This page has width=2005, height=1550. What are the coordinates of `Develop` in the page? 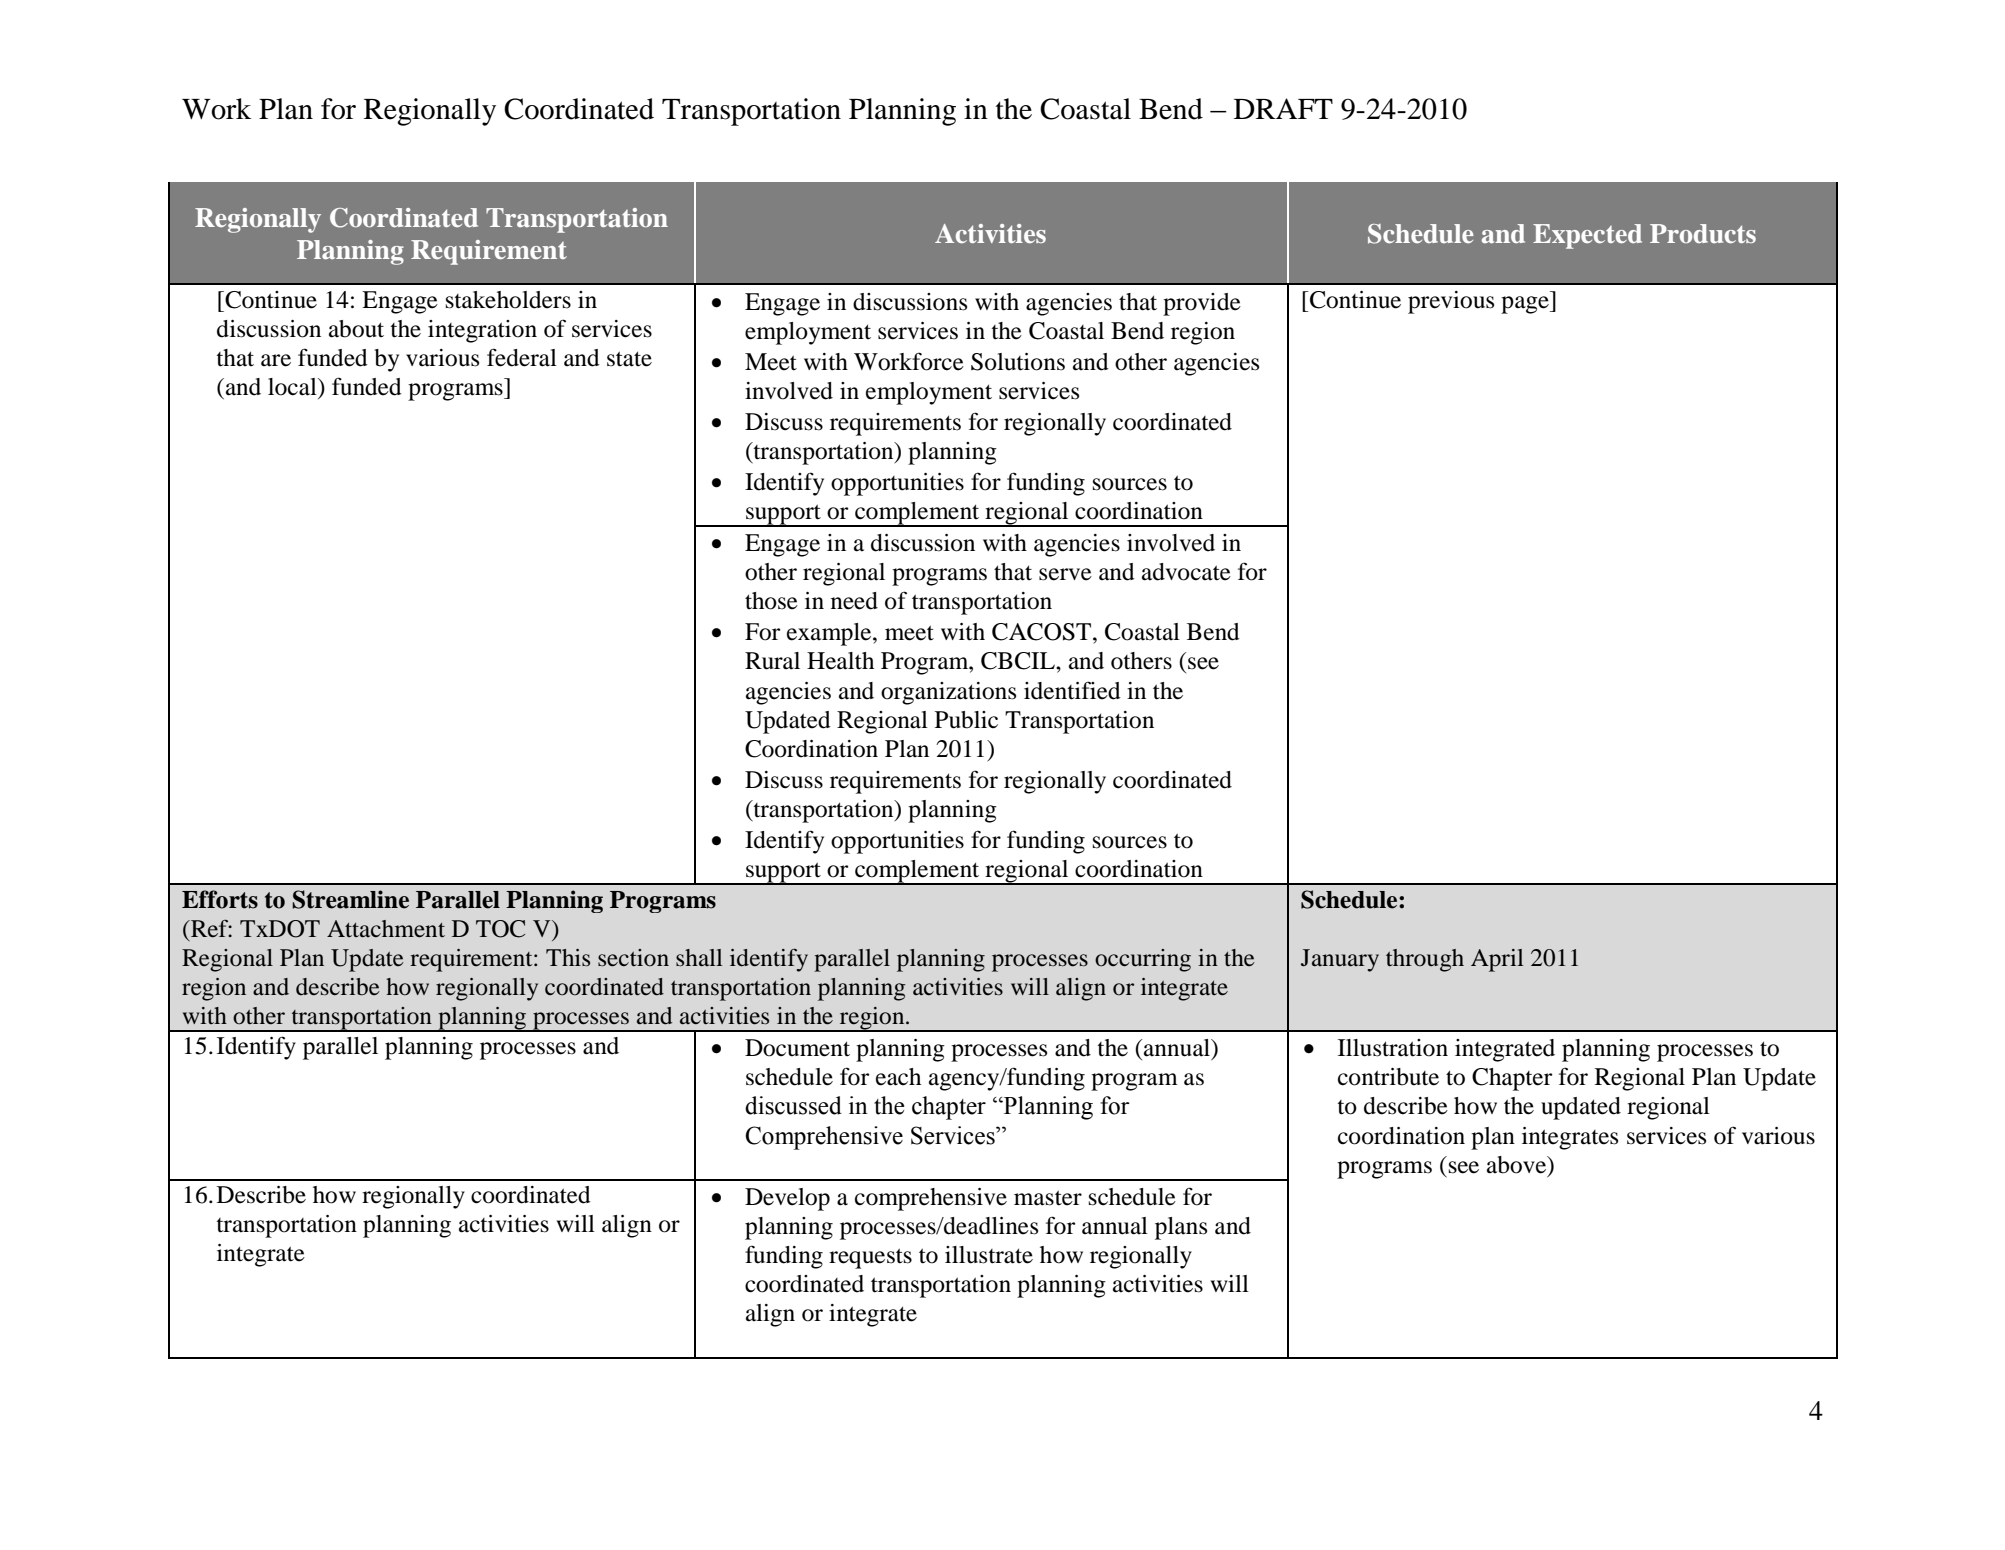 It's located at (787, 1199).
